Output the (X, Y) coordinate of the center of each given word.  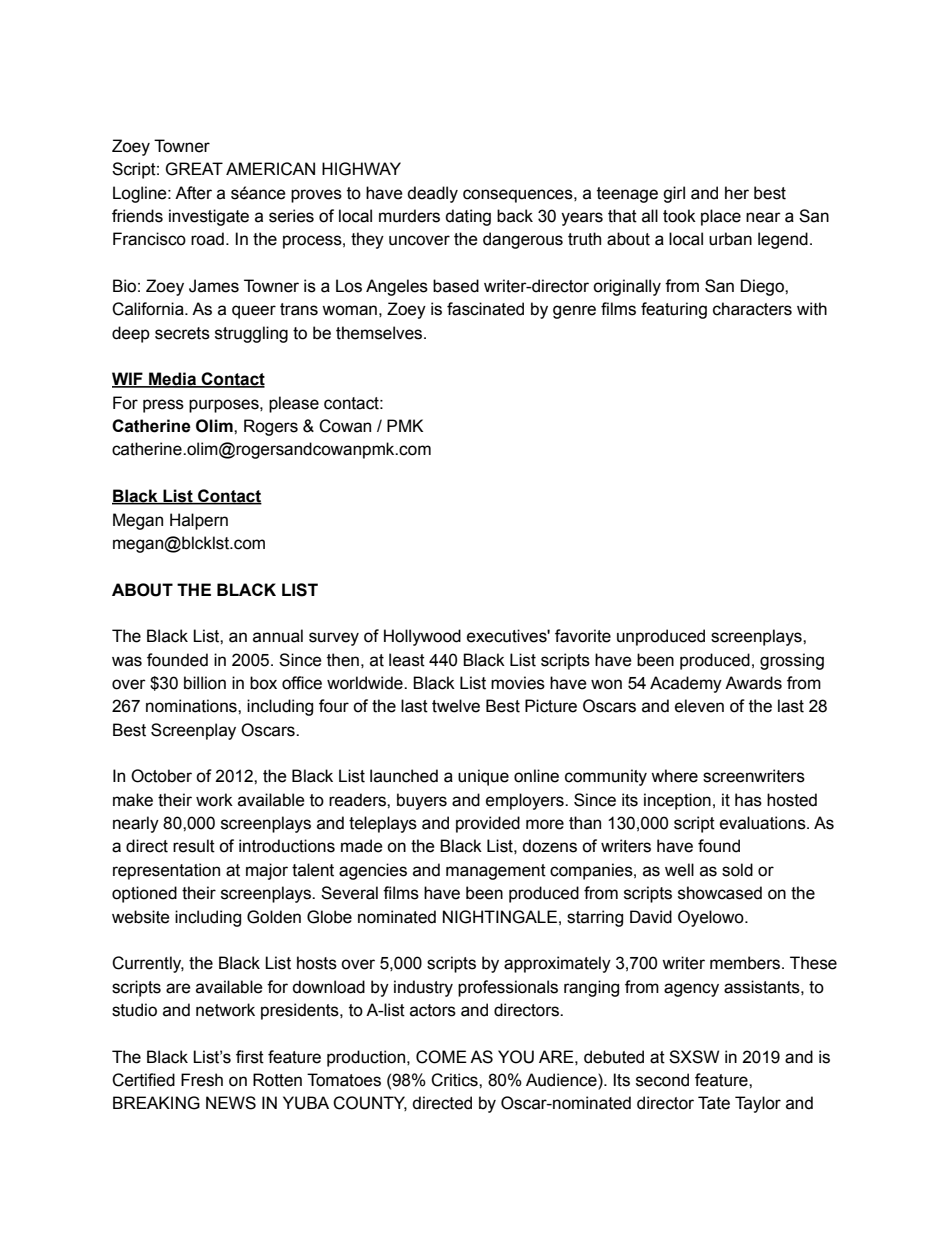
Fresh (202, 1080)
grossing (792, 661)
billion (205, 683)
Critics (455, 1080)
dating (468, 217)
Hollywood (422, 637)
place (721, 217)
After (193, 193)
